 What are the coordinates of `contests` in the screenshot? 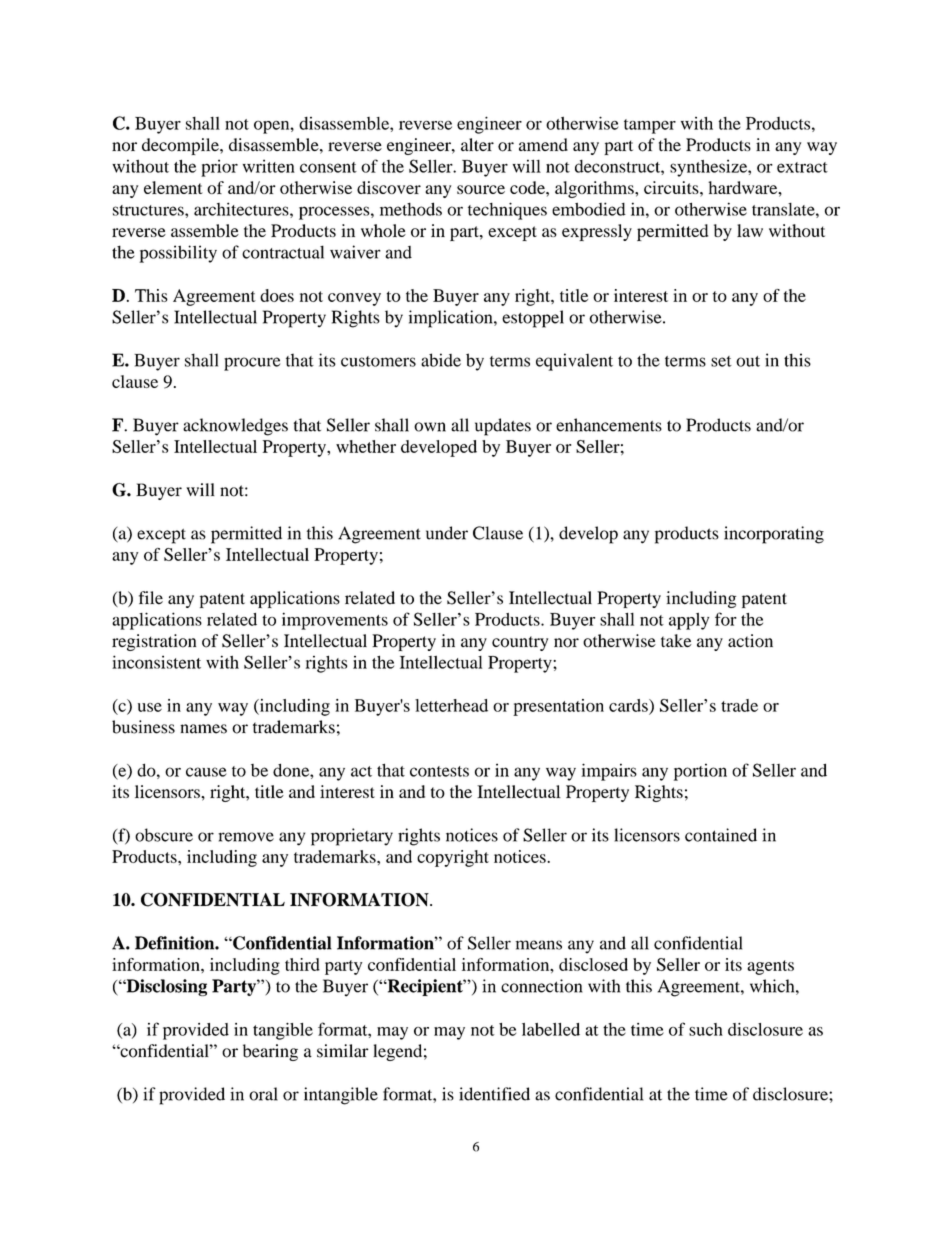 It's located at (439, 771).
